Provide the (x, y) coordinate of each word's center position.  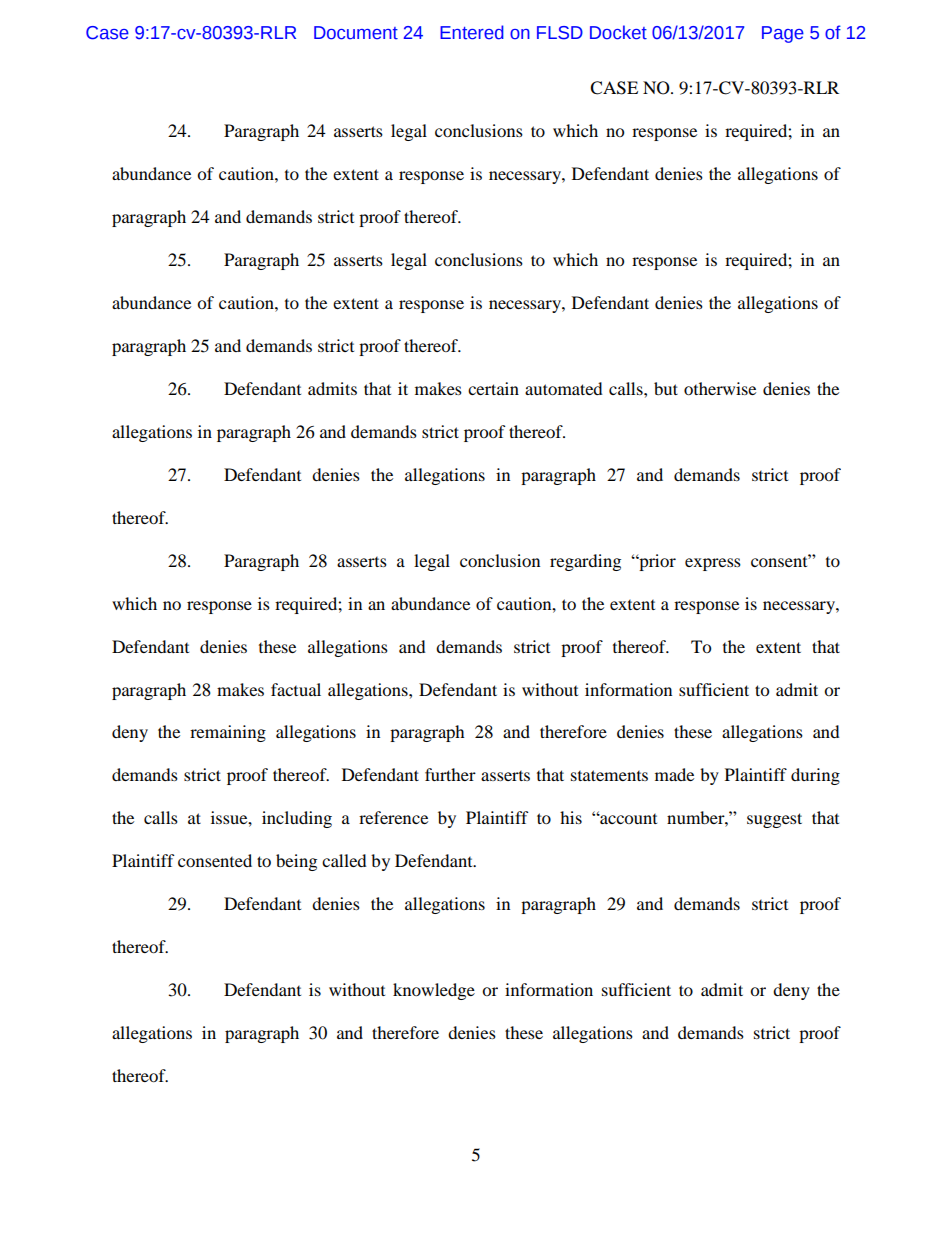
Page (783, 34)
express (713, 564)
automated (564, 388)
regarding (585, 562)
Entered (472, 32)
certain (493, 388)
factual (296, 689)
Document (356, 33)
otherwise (720, 388)
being (296, 862)
